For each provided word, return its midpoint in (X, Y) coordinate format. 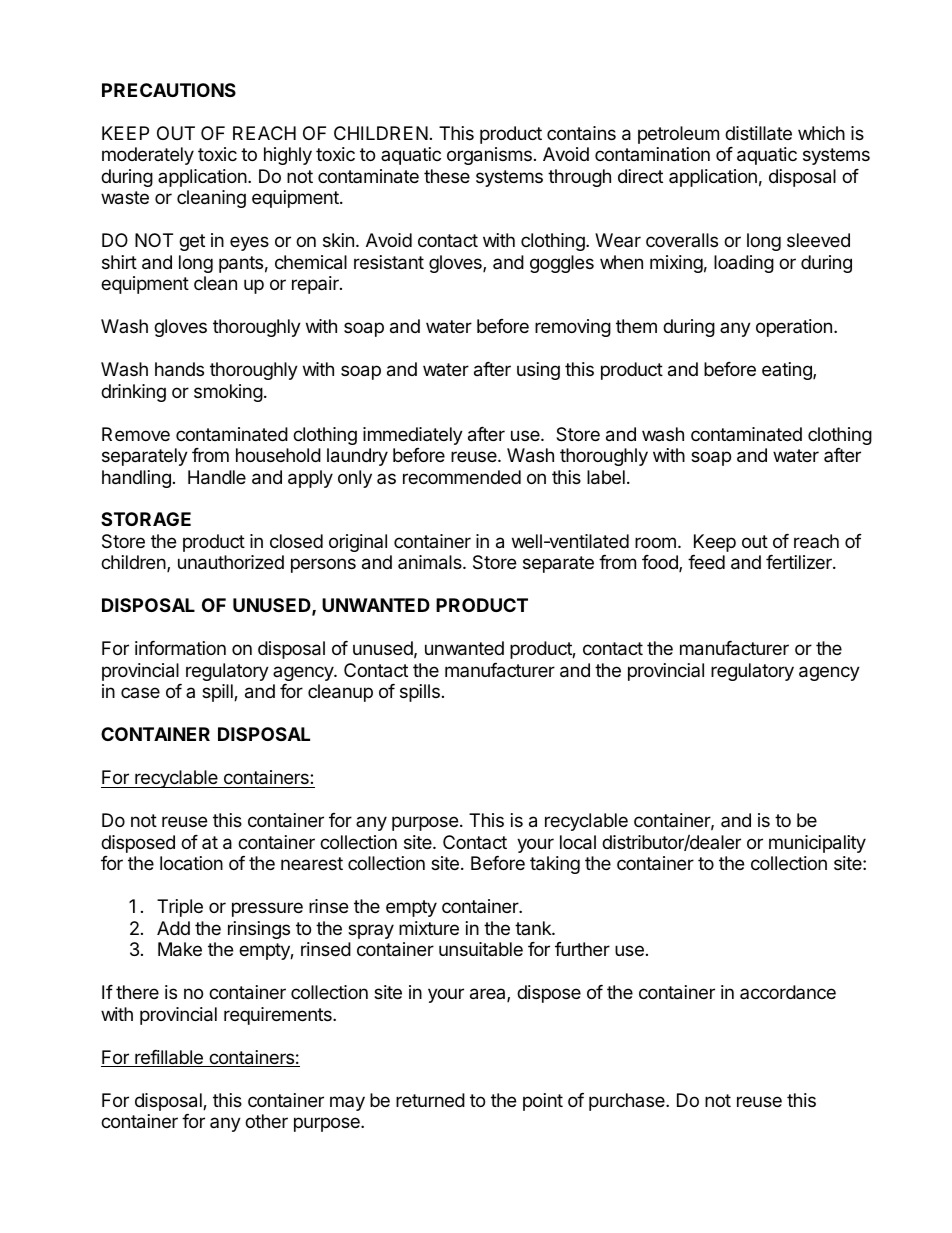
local (578, 842)
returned (430, 1100)
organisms (489, 156)
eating (788, 371)
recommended (462, 477)
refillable (169, 1058)
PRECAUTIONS (169, 90)
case (140, 692)
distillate (758, 133)
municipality (817, 844)
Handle (217, 477)
